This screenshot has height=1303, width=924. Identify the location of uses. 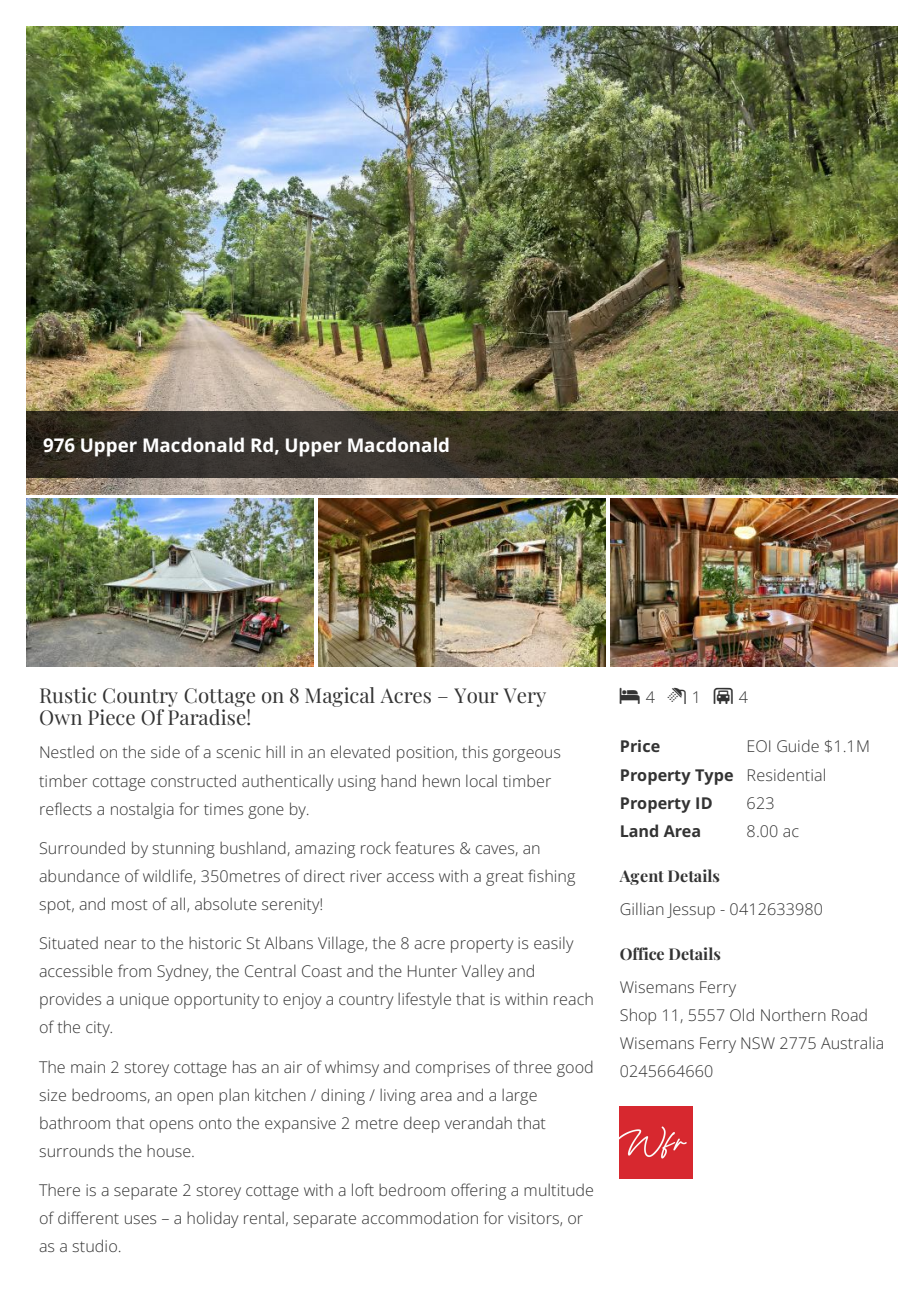
(140, 1219).
